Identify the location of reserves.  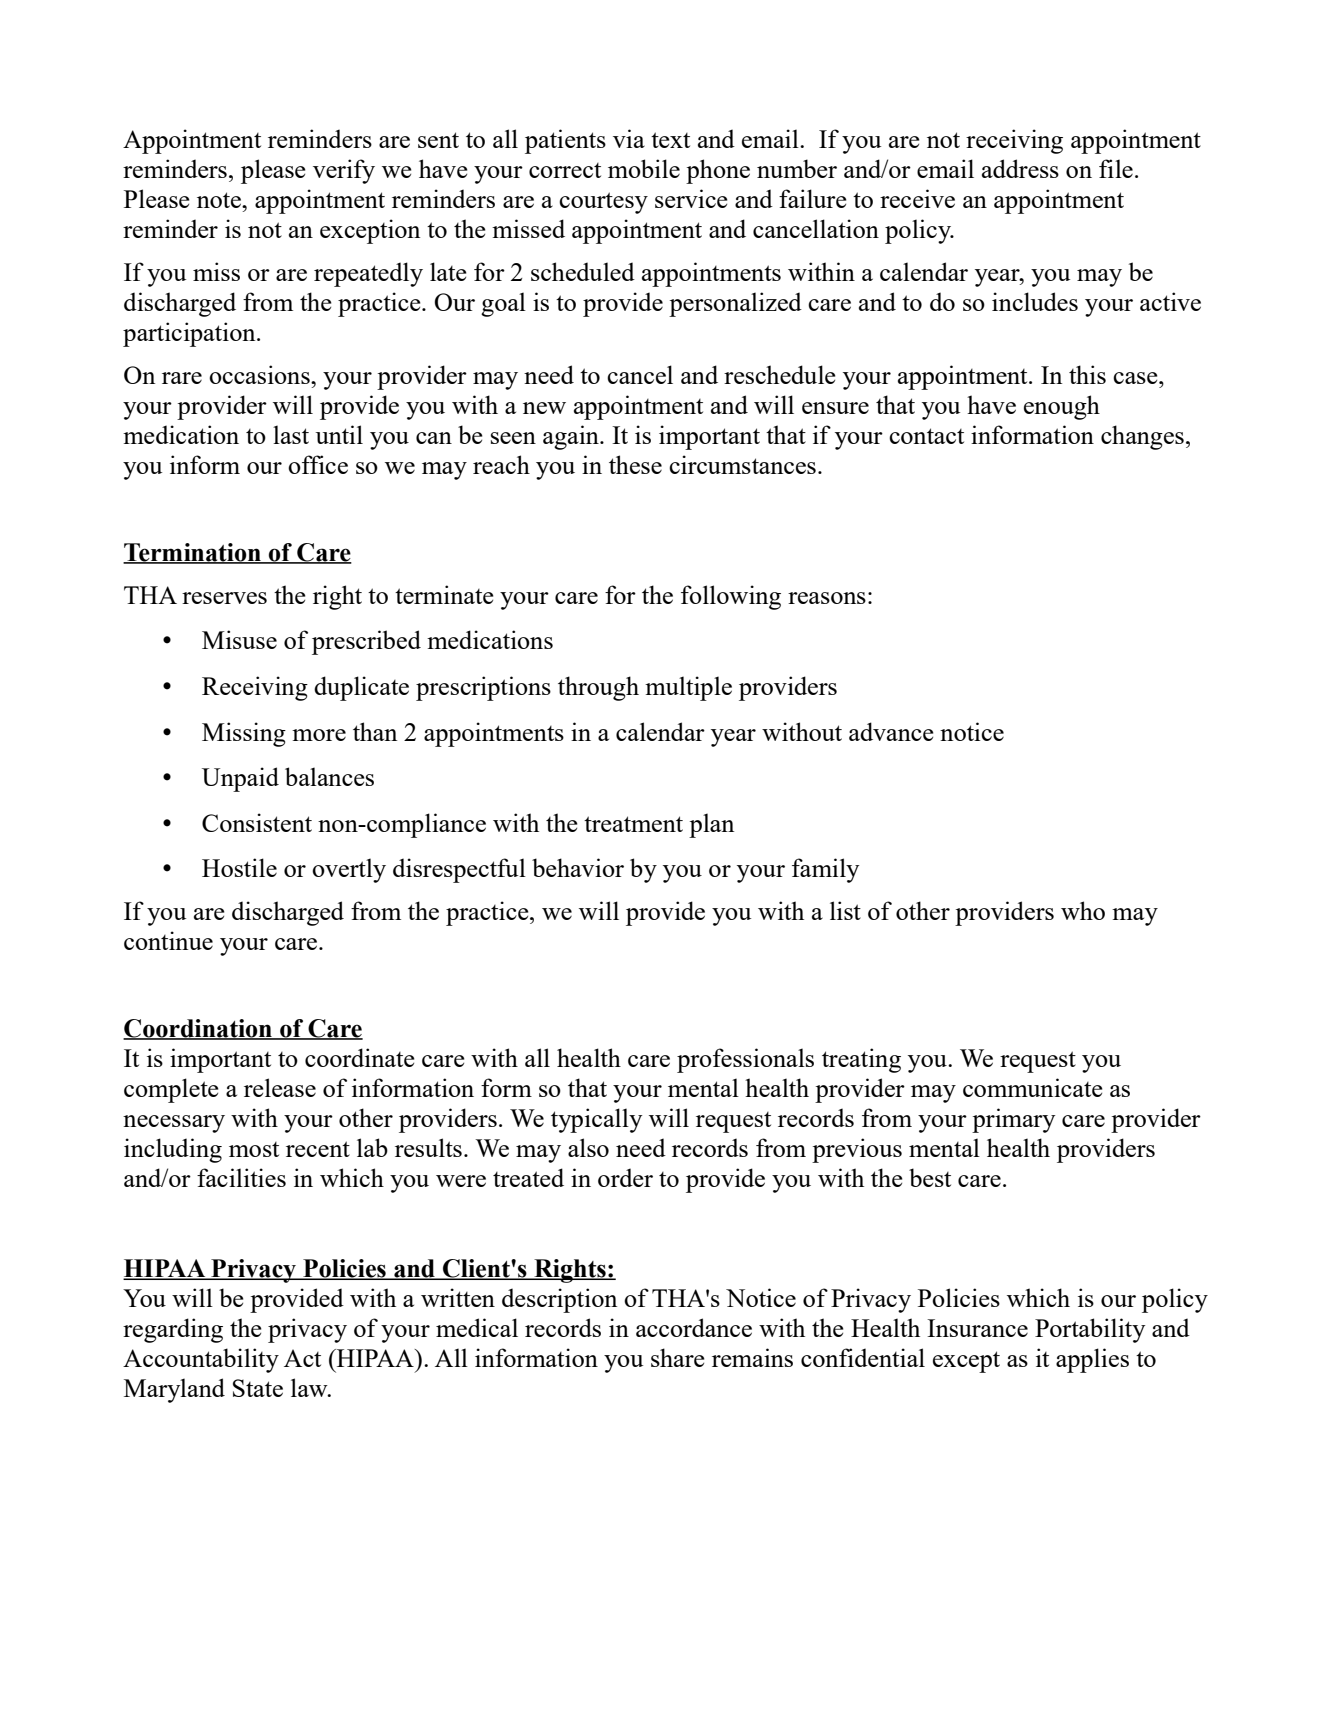
(224, 598).
